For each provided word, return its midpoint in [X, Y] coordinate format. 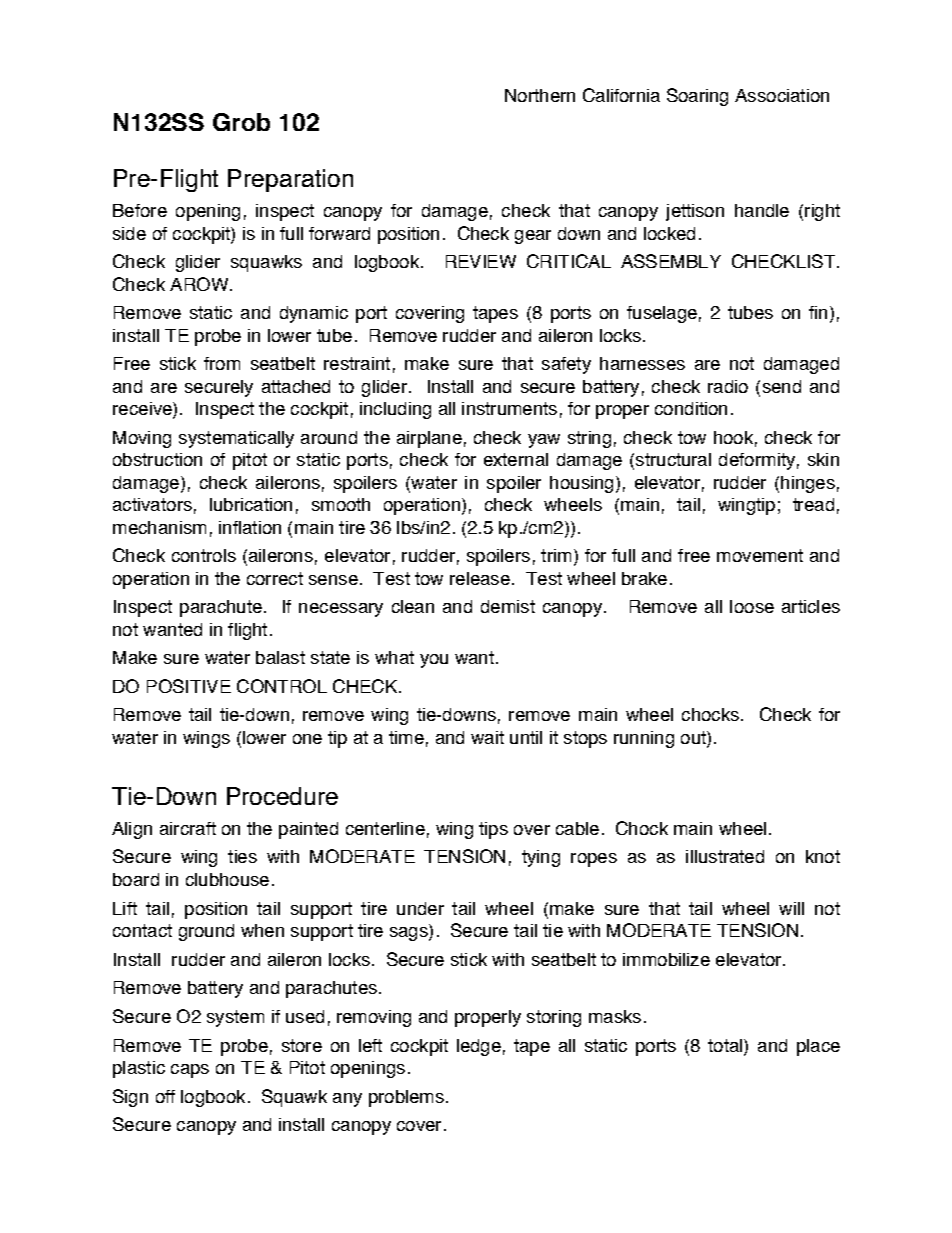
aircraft [188, 828]
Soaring [697, 97]
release [480, 578]
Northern [540, 95]
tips [493, 830]
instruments [509, 408]
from [222, 363]
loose [752, 606]
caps [190, 1071]
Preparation [290, 180]
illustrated [725, 856]
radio [728, 386]
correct [275, 578]
